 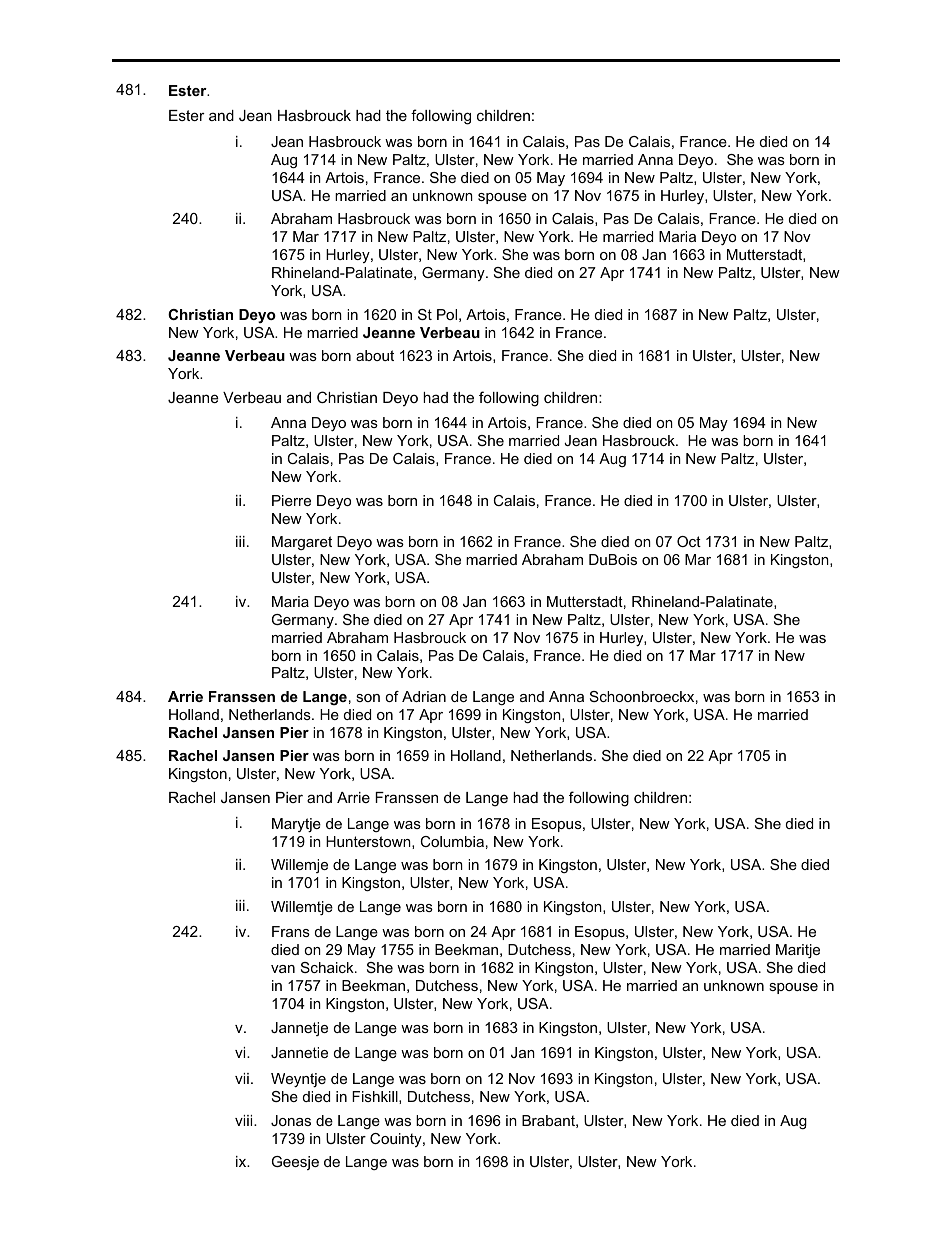 What do you see at coordinates (291, 1120) in the screenshot?
I see `Jonas` at bounding box center [291, 1120].
